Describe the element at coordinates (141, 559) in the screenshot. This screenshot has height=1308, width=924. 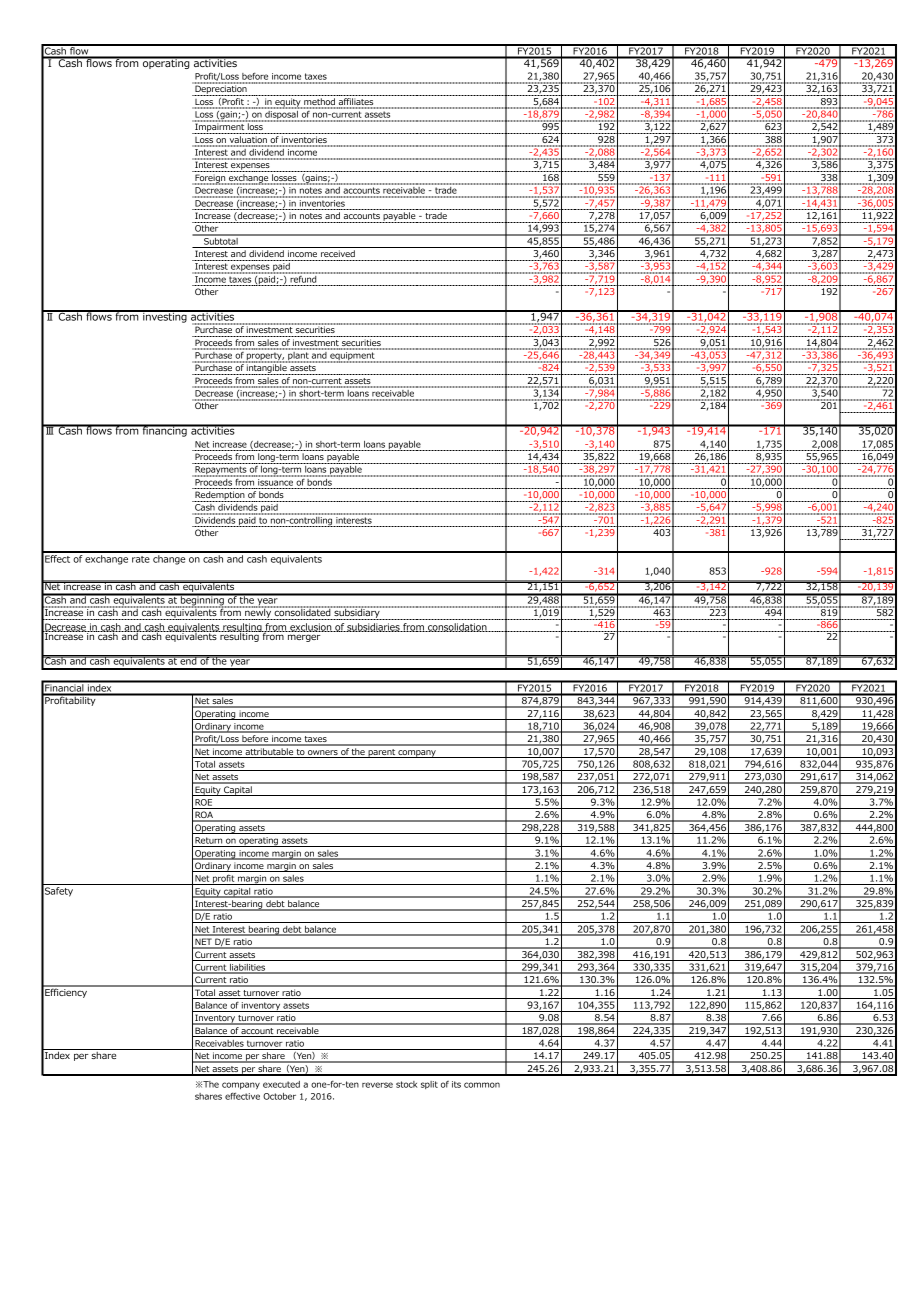
I see `rate` at that location.
